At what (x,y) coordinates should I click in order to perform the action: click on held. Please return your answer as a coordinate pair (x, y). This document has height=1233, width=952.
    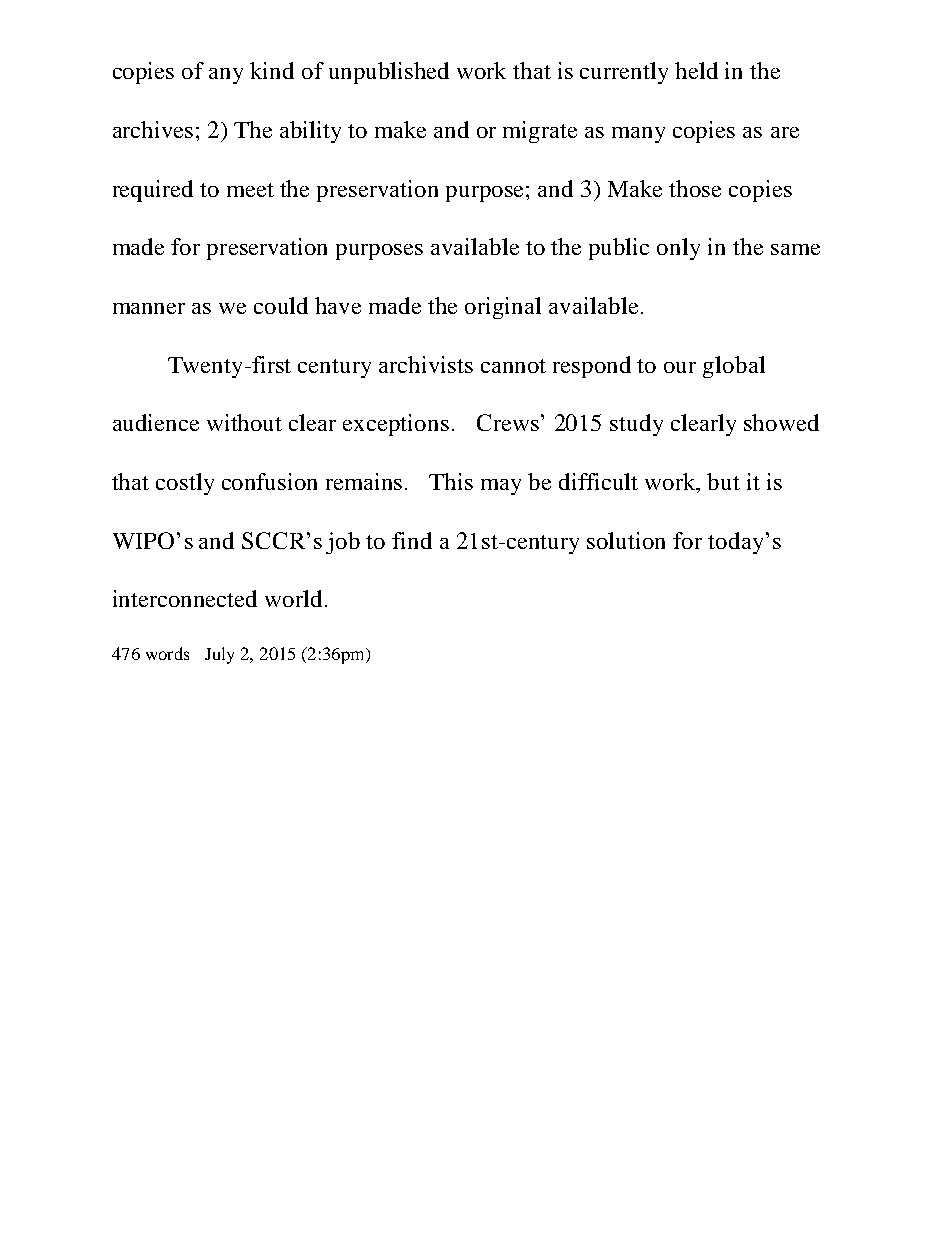
    Looking at the image, I should click on (696, 70).
